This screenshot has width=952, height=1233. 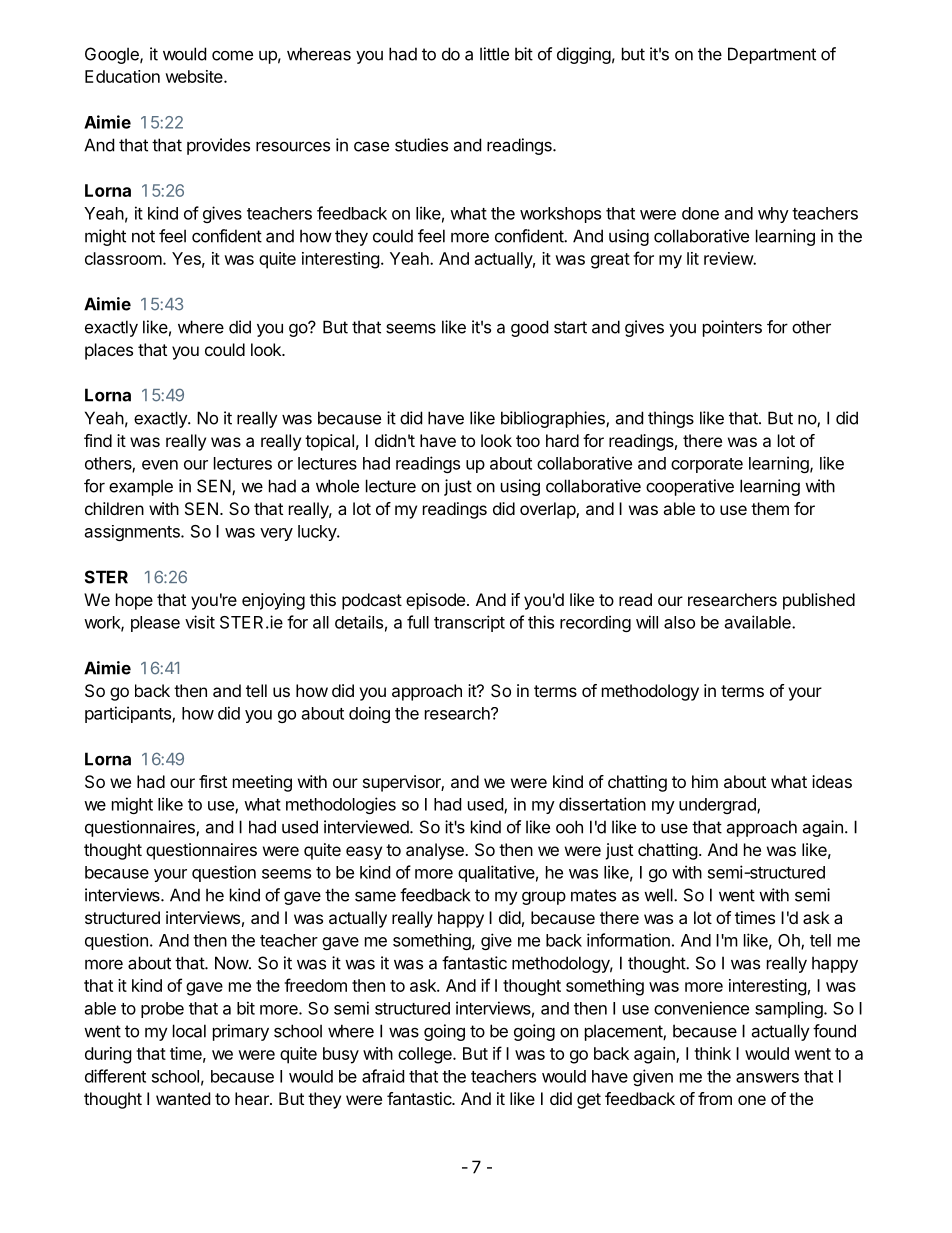 I want to click on little, so click(x=494, y=54).
